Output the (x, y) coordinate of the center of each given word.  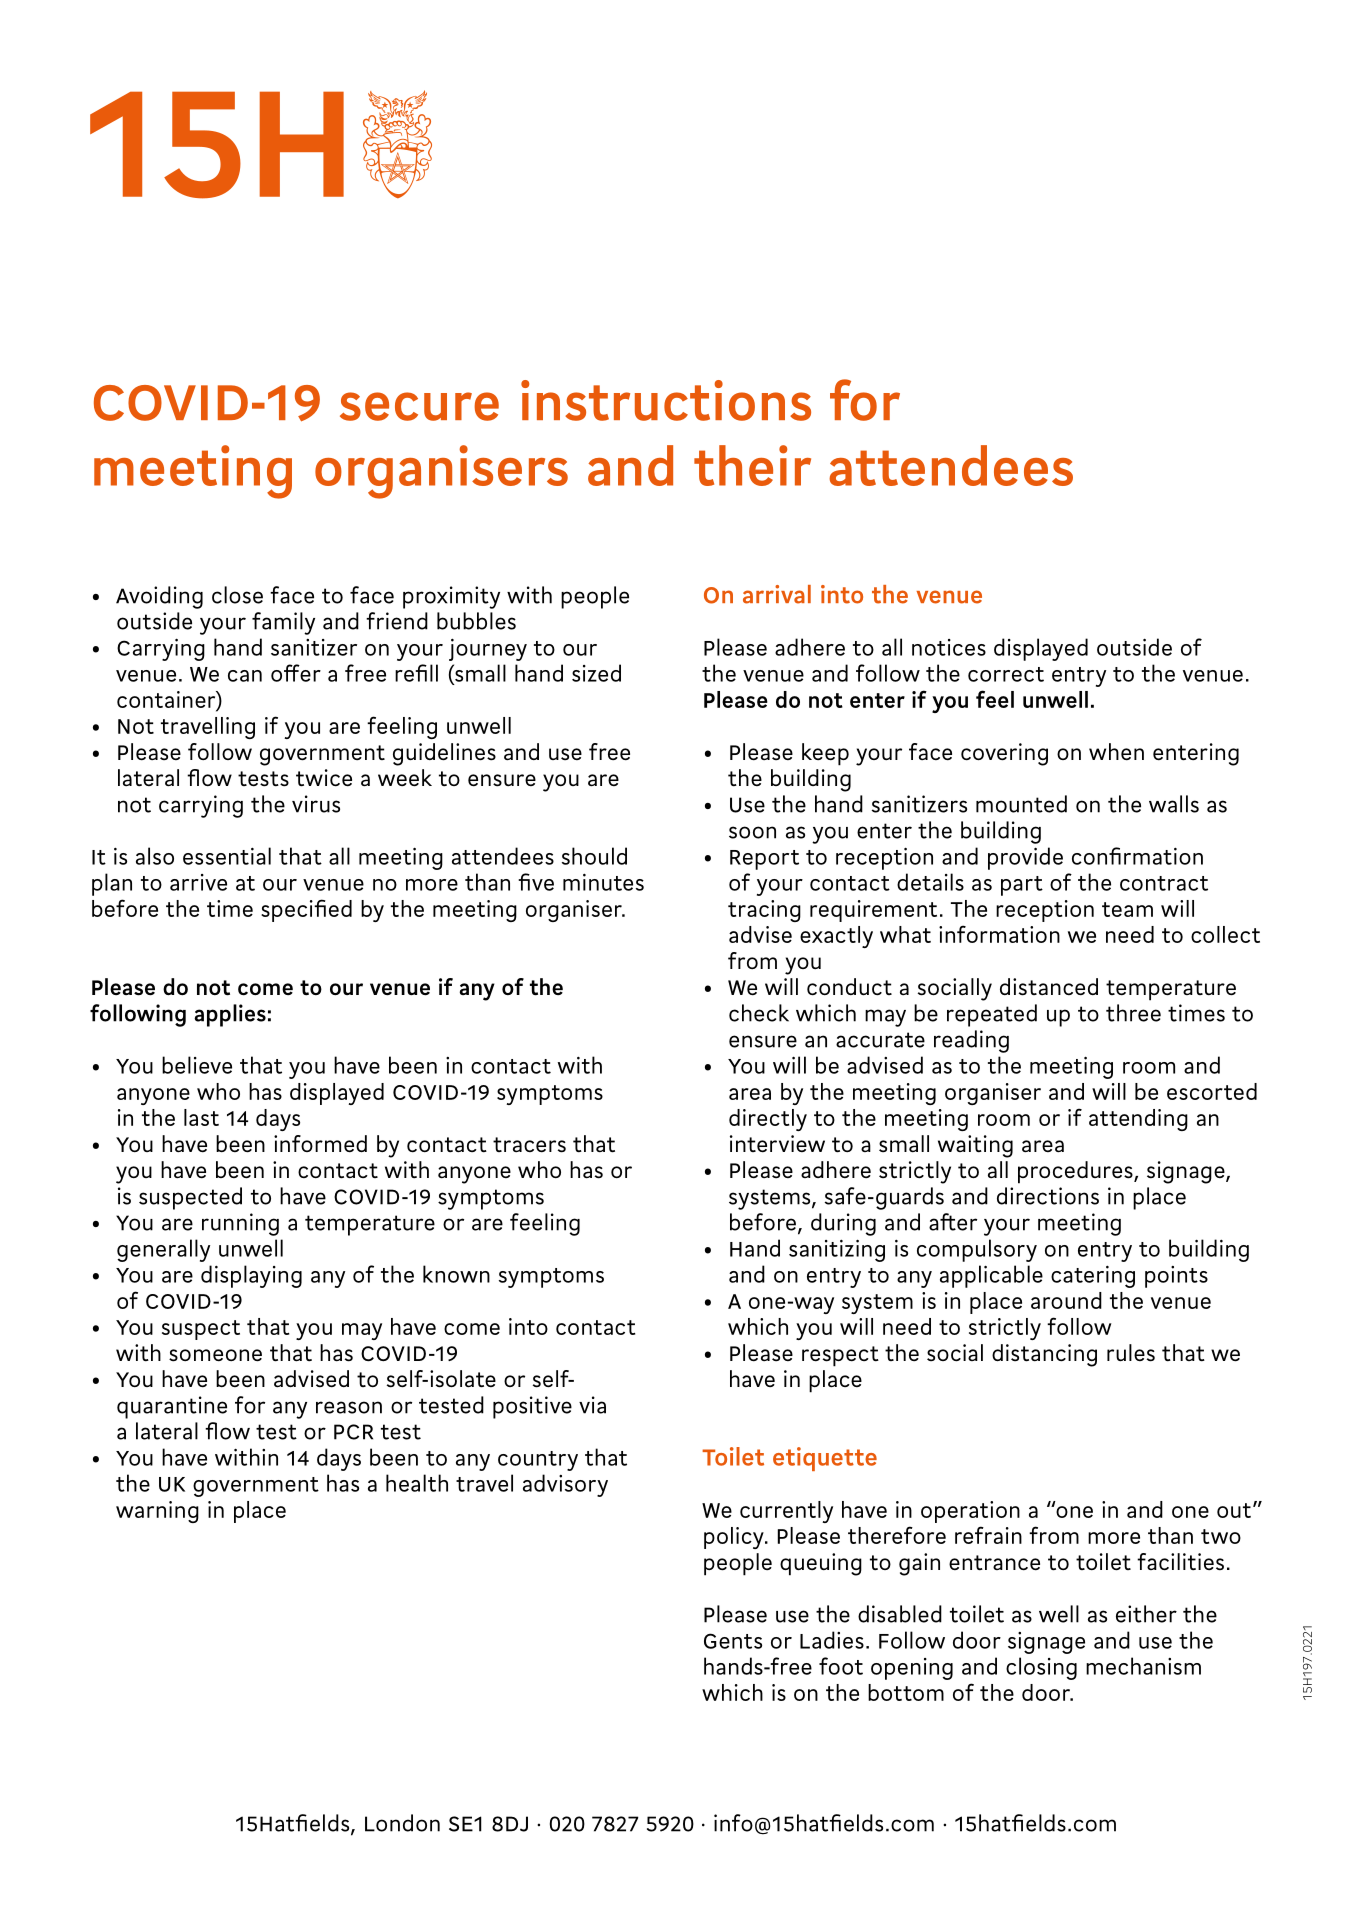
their (752, 465)
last (201, 1117)
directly (768, 1120)
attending (1138, 1120)
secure (419, 406)
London (402, 1823)
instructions (666, 400)
